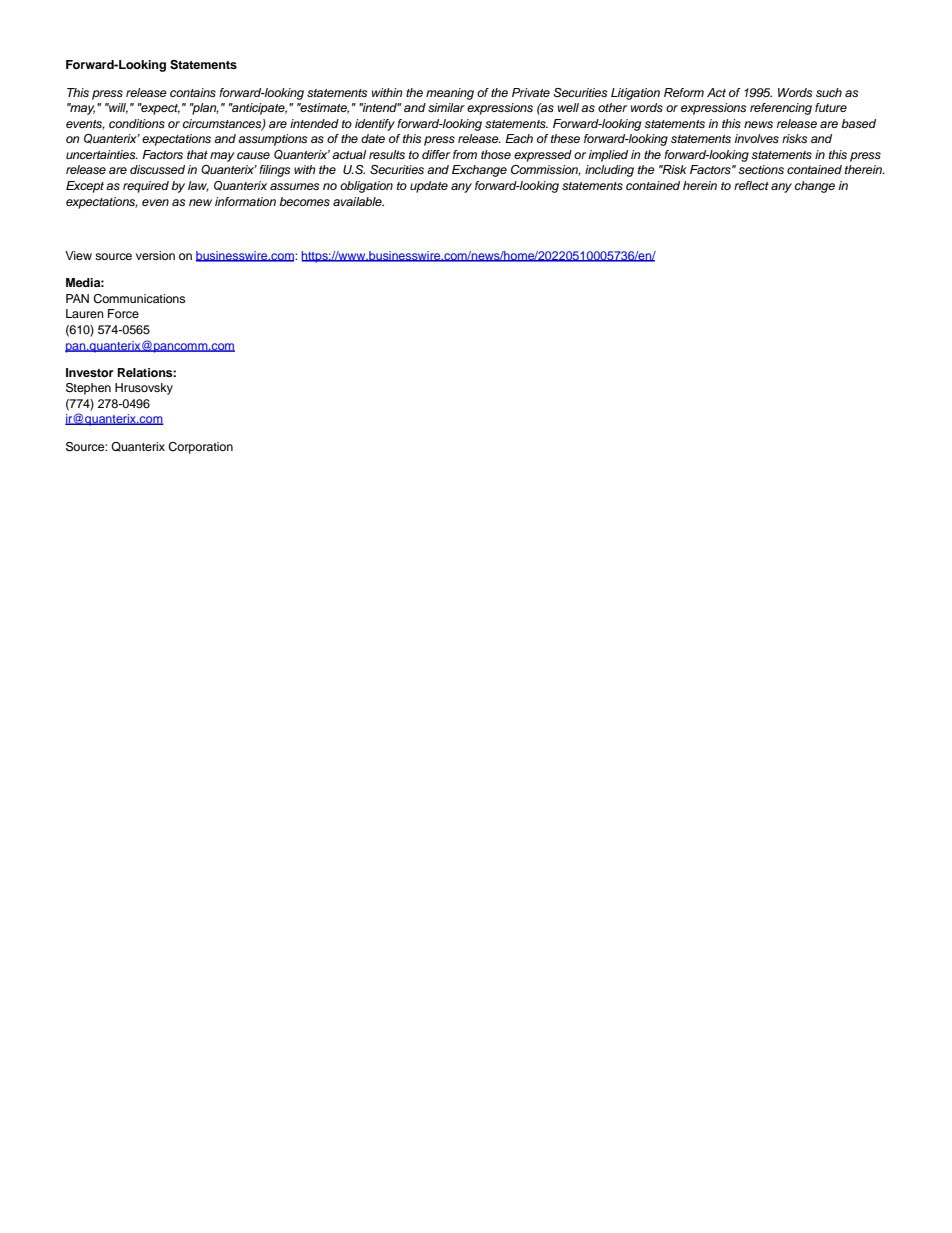 The width and height of the screenshot is (952, 1233). Describe the element at coordinates (446, 107) in the screenshot. I see `similar` at that location.
